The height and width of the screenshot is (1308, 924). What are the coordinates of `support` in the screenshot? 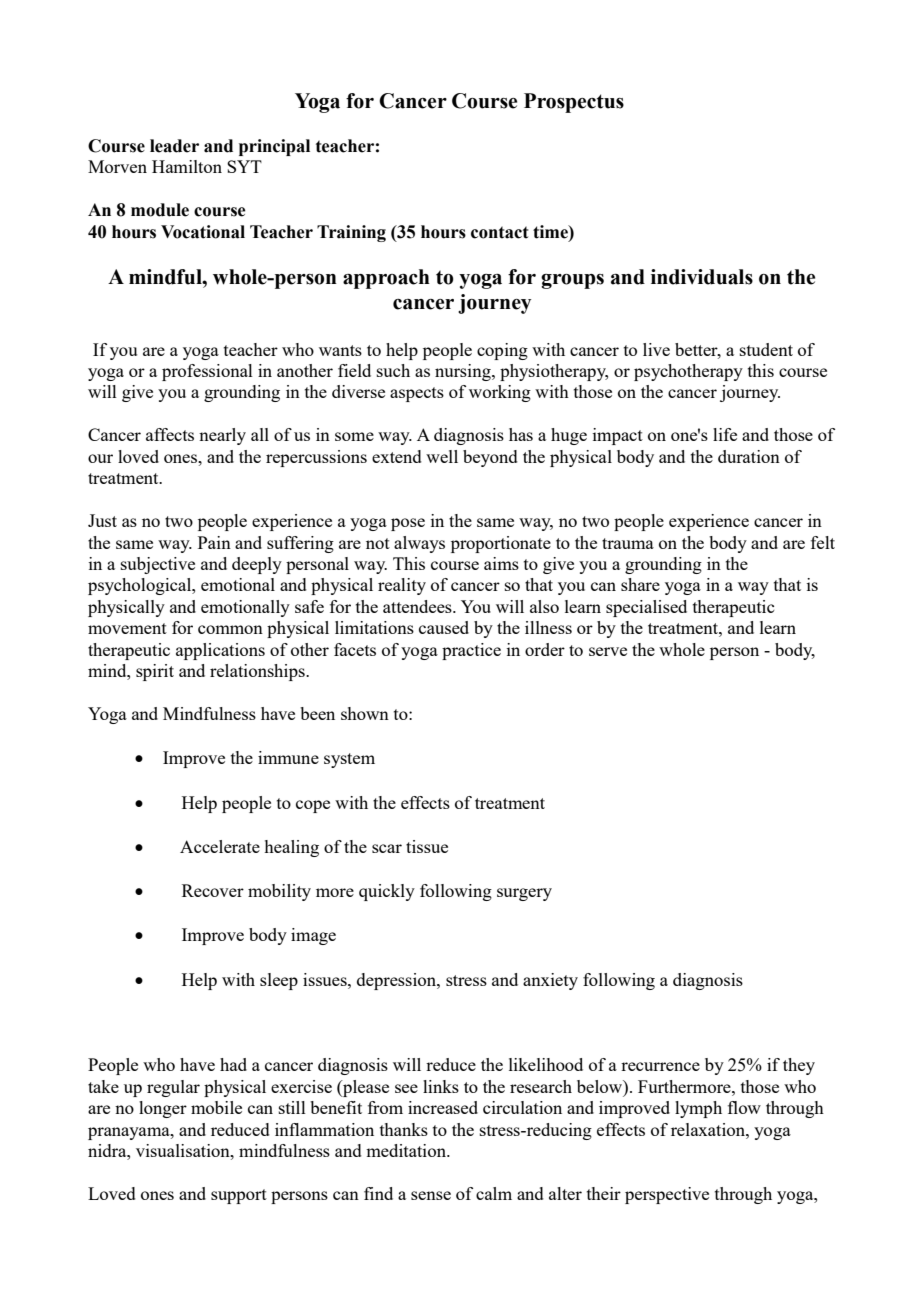 It's located at (239, 1196).
